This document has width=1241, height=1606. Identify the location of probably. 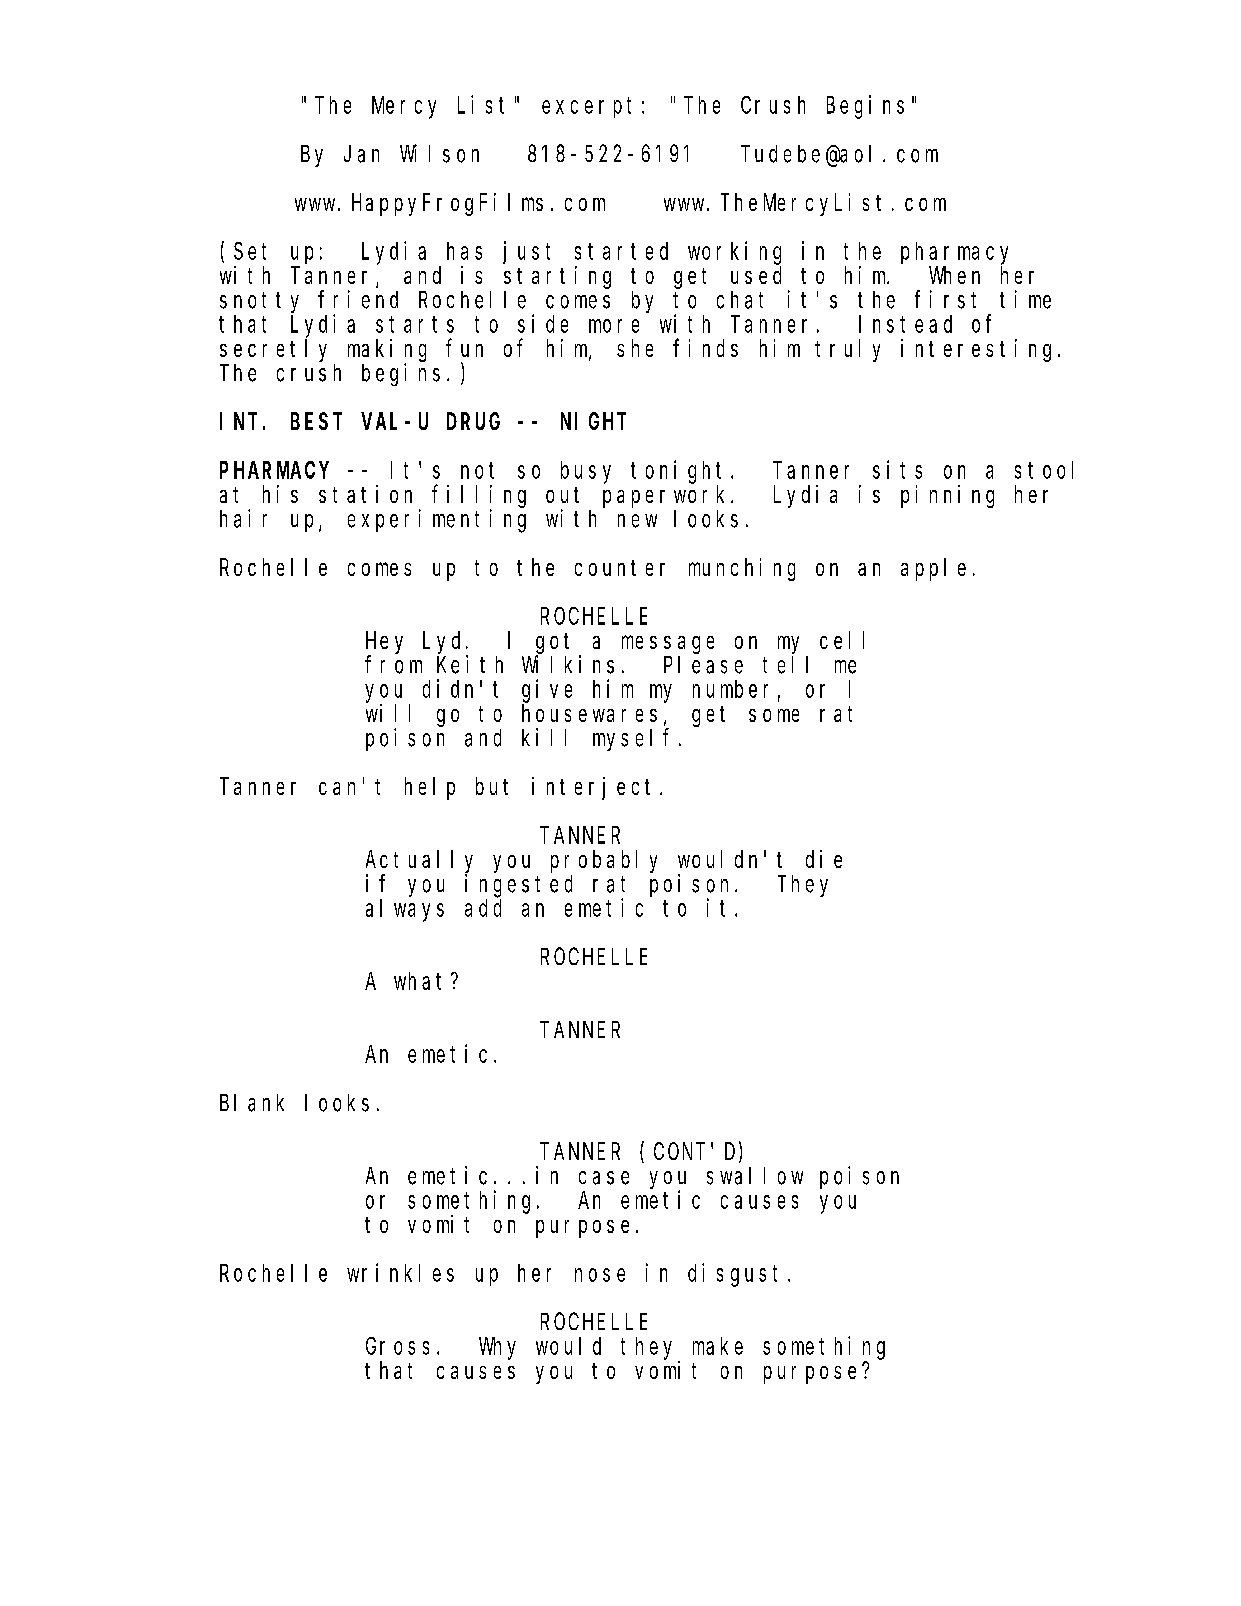
(604, 861).
